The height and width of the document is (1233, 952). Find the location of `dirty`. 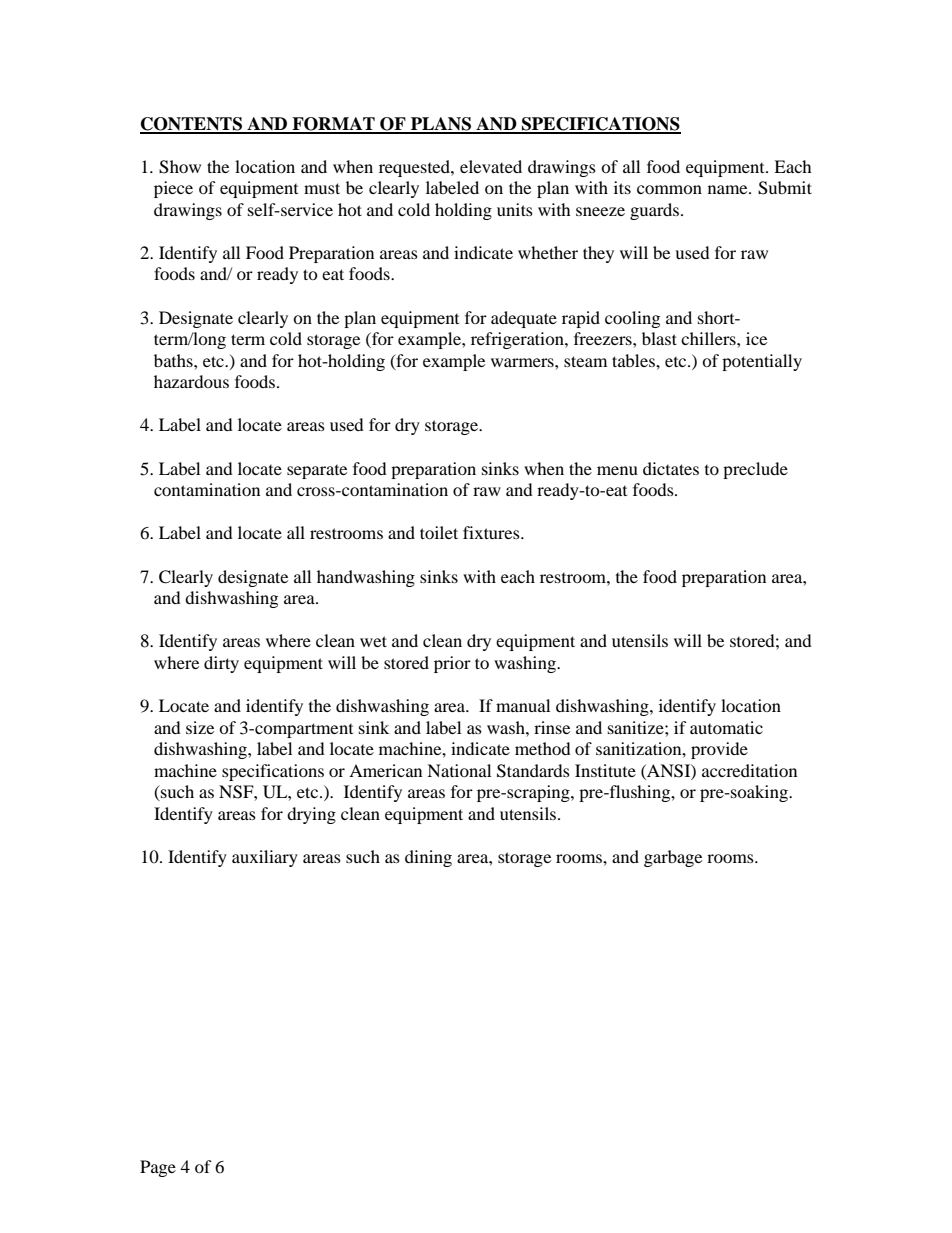

dirty is located at coordinates (221, 664).
